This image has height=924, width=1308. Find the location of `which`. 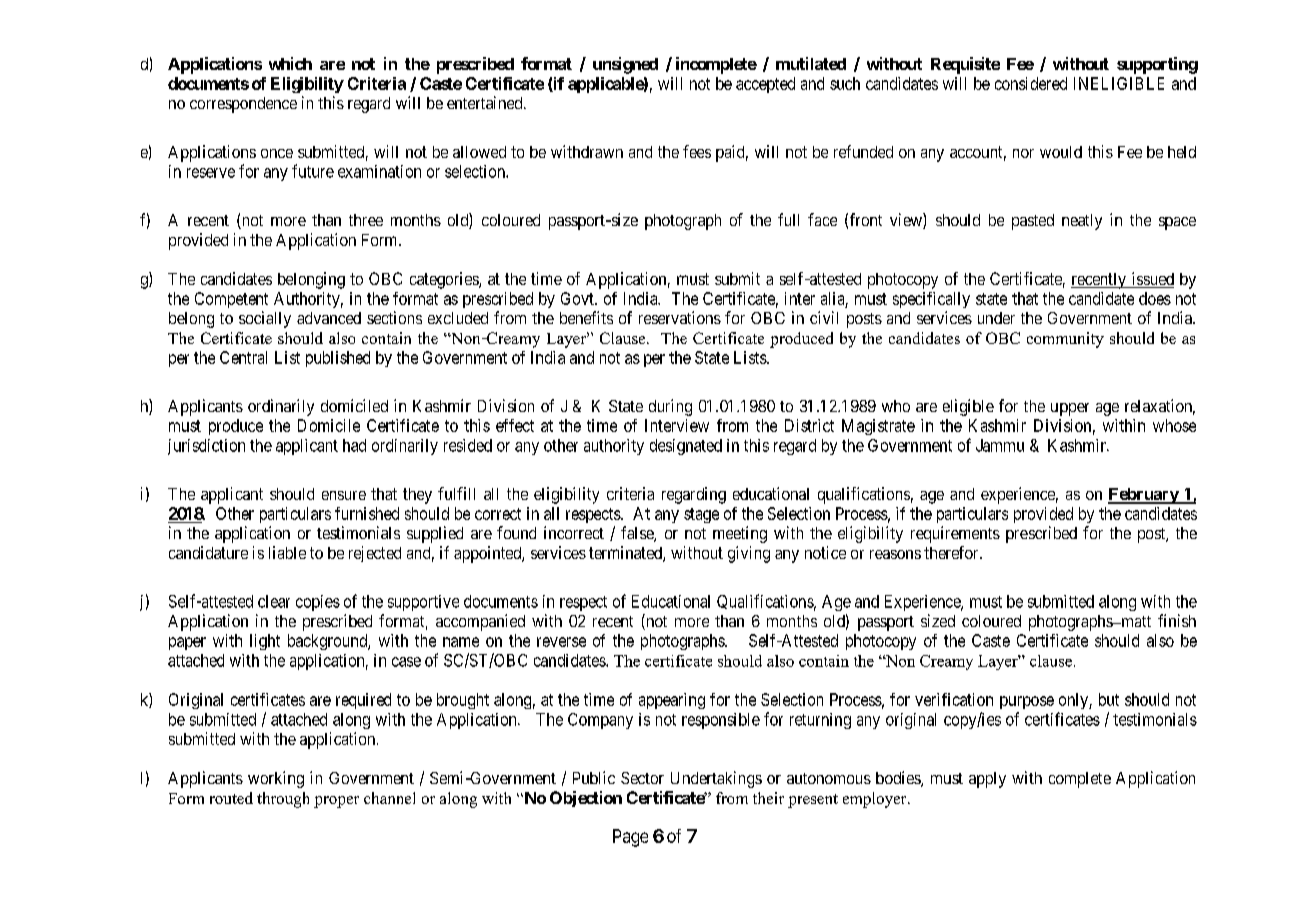

which is located at coordinates (290, 63).
